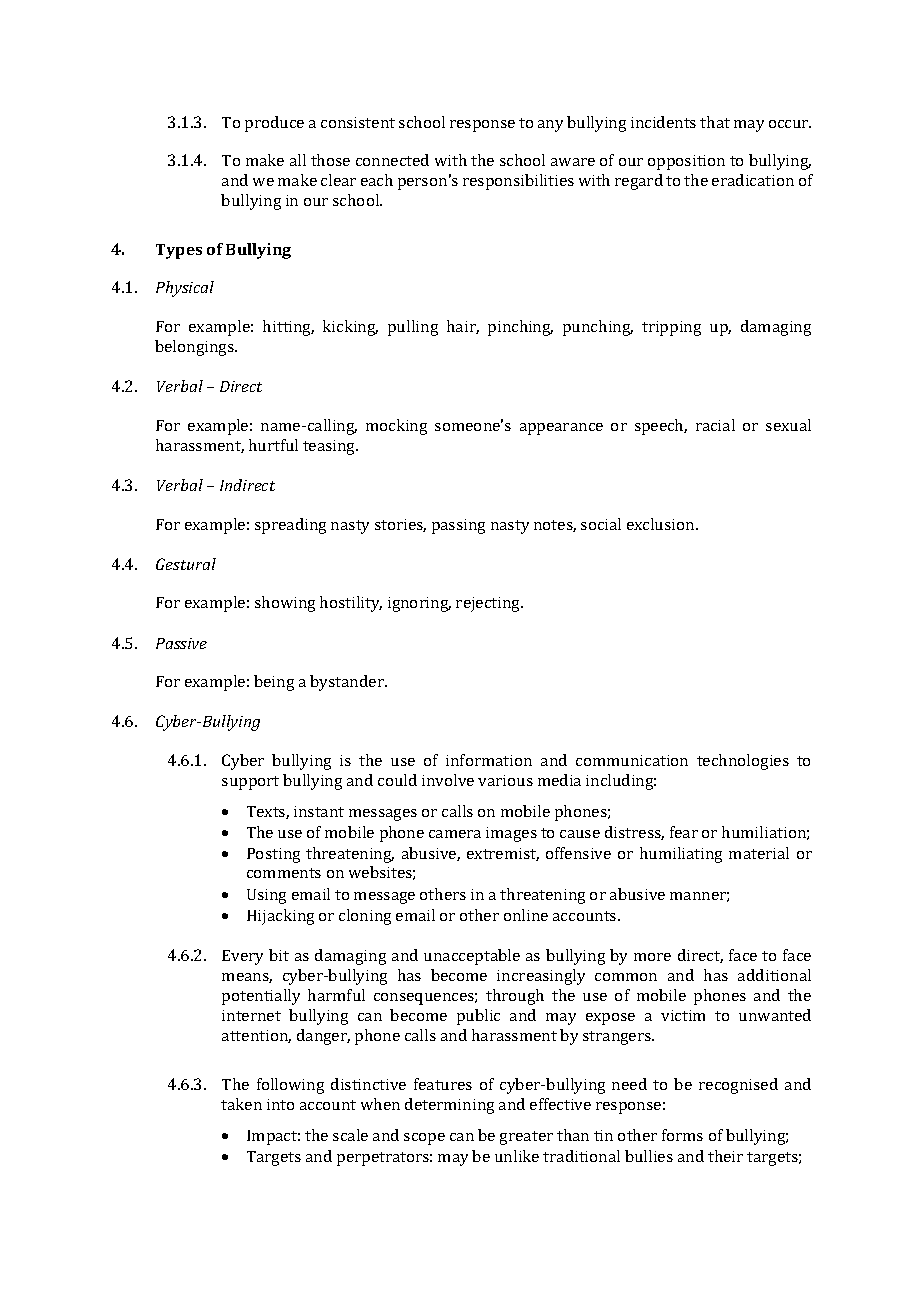  Describe the element at coordinates (550, 126) in the screenshot. I see `any` at that location.
